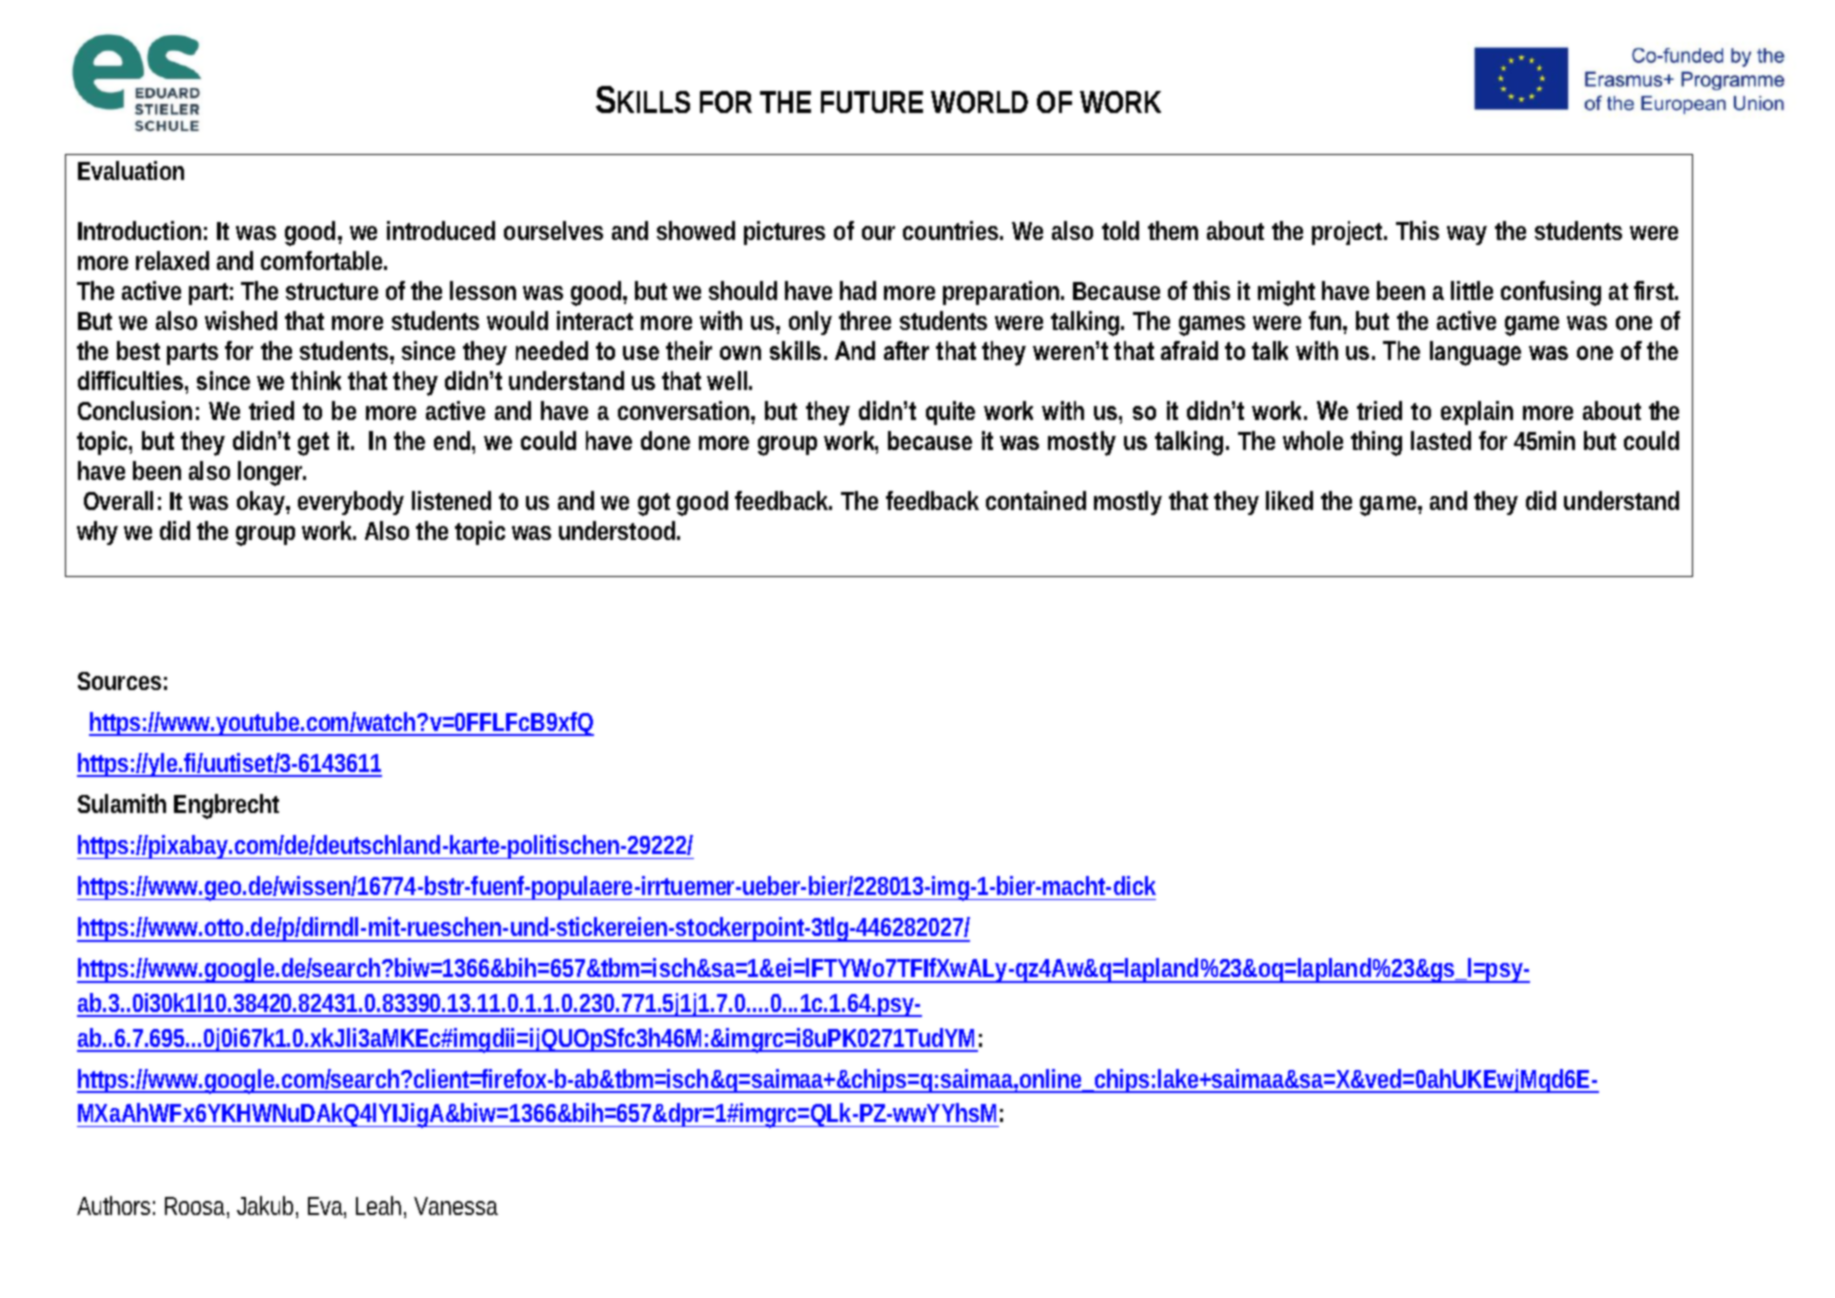 This page has width=1835, height=1298. What do you see at coordinates (872, 102) in the page?
I see `FUTURE` at bounding box center [872, 102].
